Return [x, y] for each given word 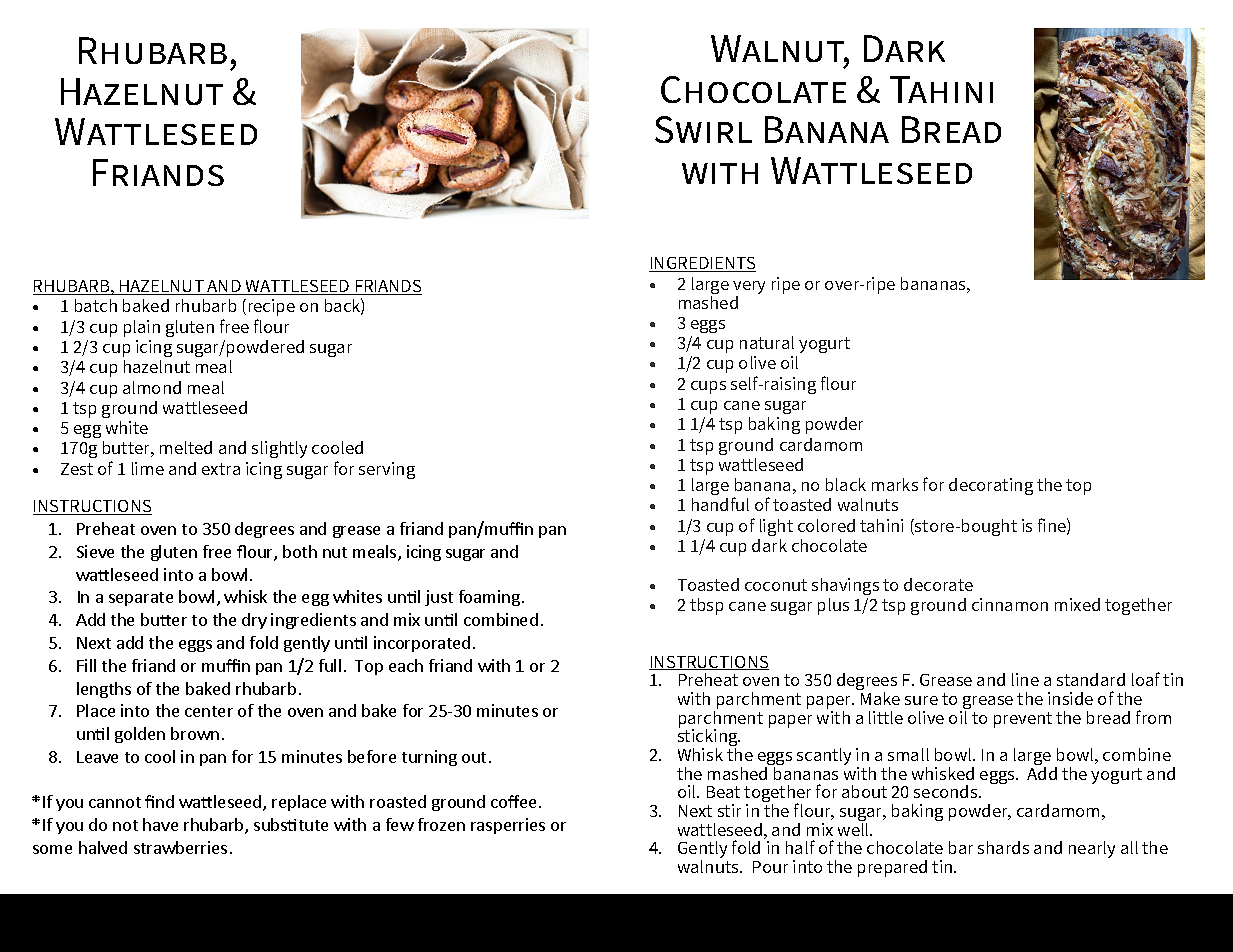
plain [142, 328]
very [749, 287]
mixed [1077, 604]
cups [708, 387]
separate [141, 599]
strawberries [180, 847]
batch [96, 305]
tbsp [706, 606]
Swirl [703, 129]
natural [767, 342]
